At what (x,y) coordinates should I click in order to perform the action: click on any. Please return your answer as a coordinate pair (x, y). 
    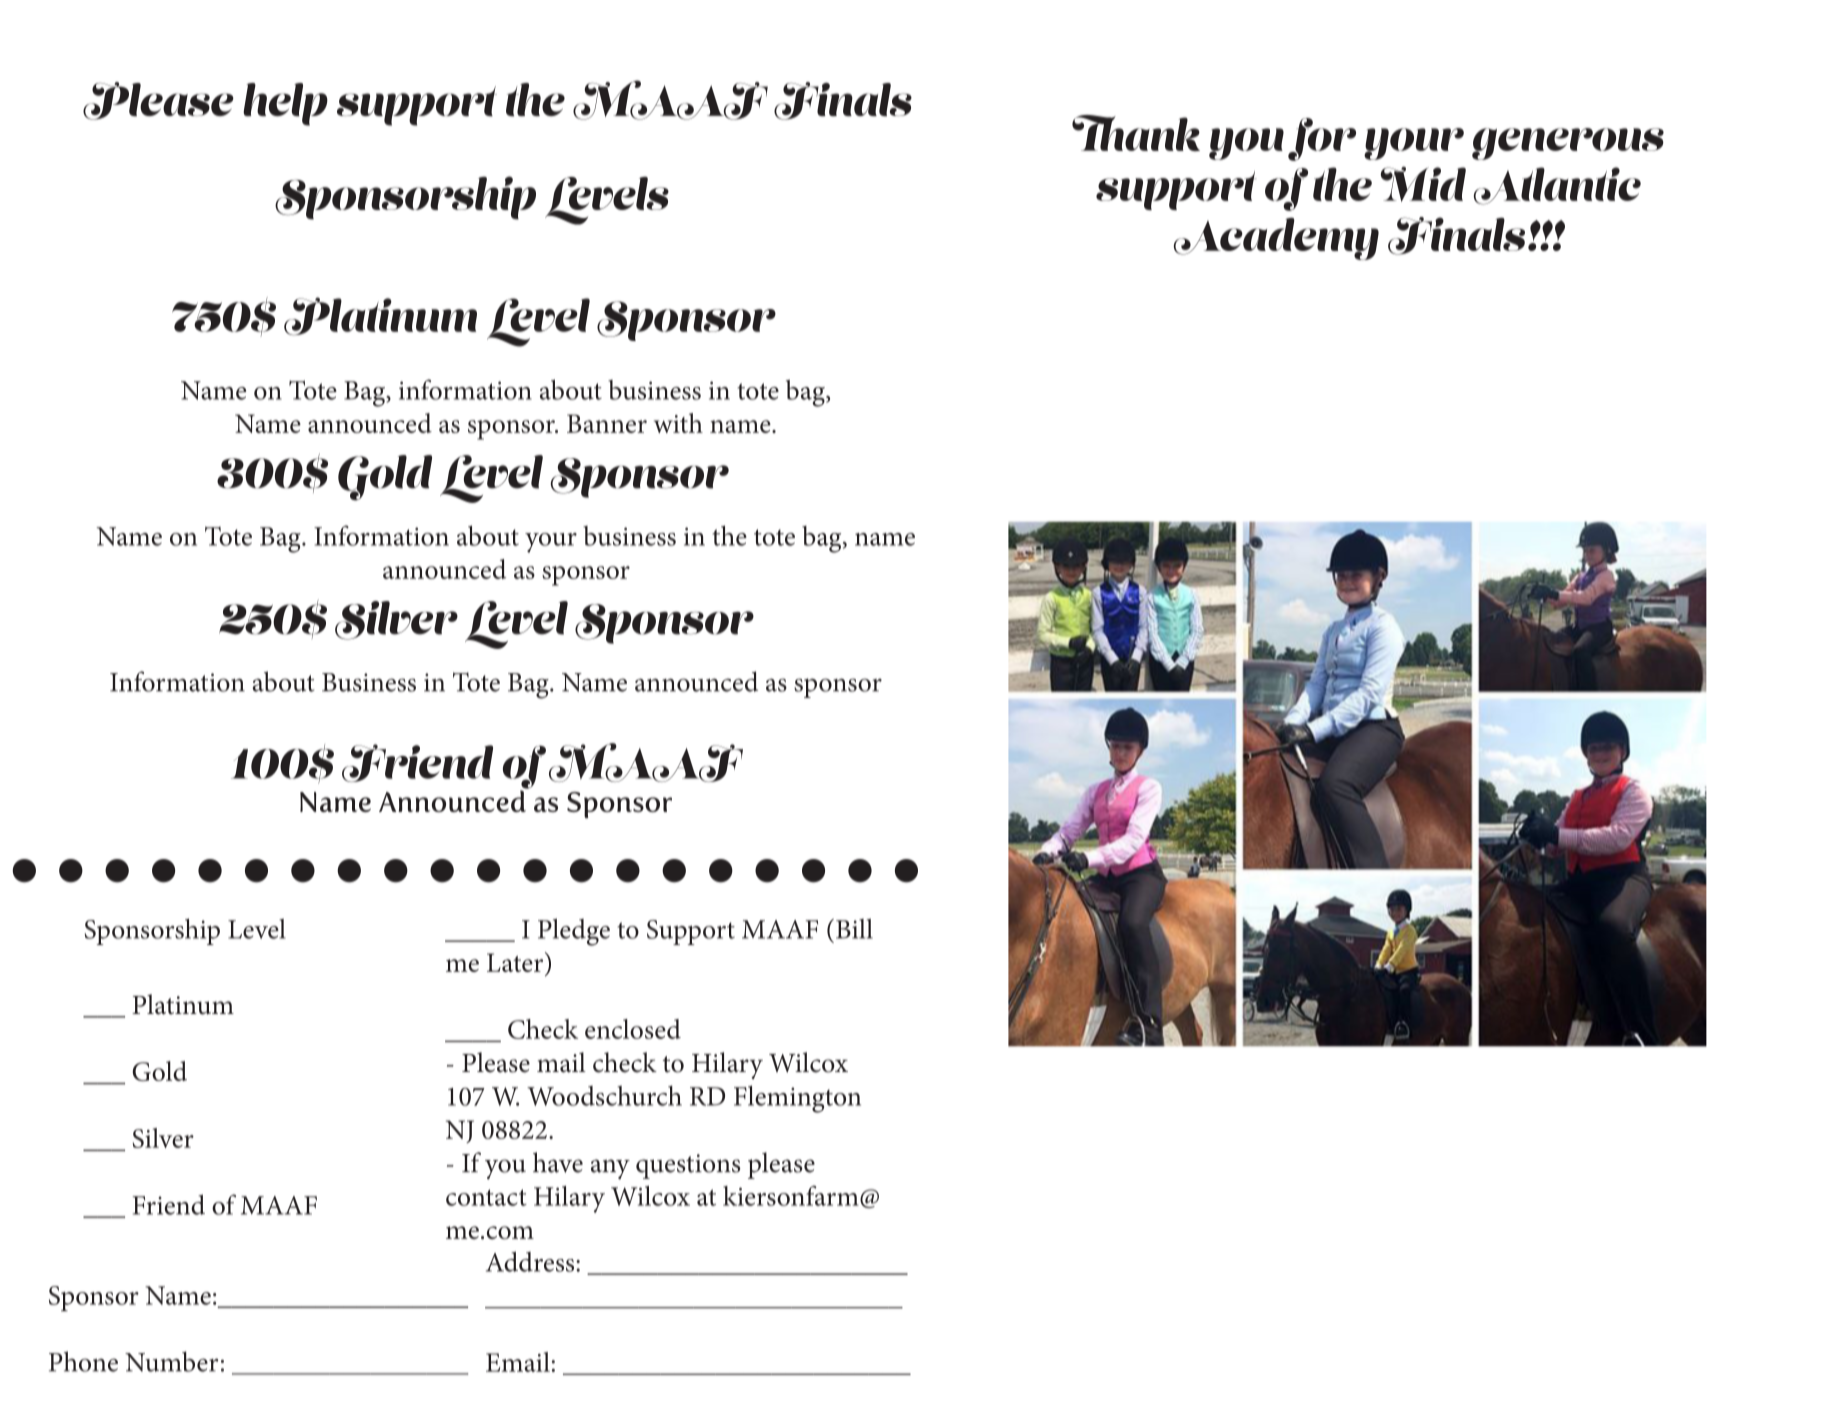
    Looking at the image, I should click on (610, 1169).
